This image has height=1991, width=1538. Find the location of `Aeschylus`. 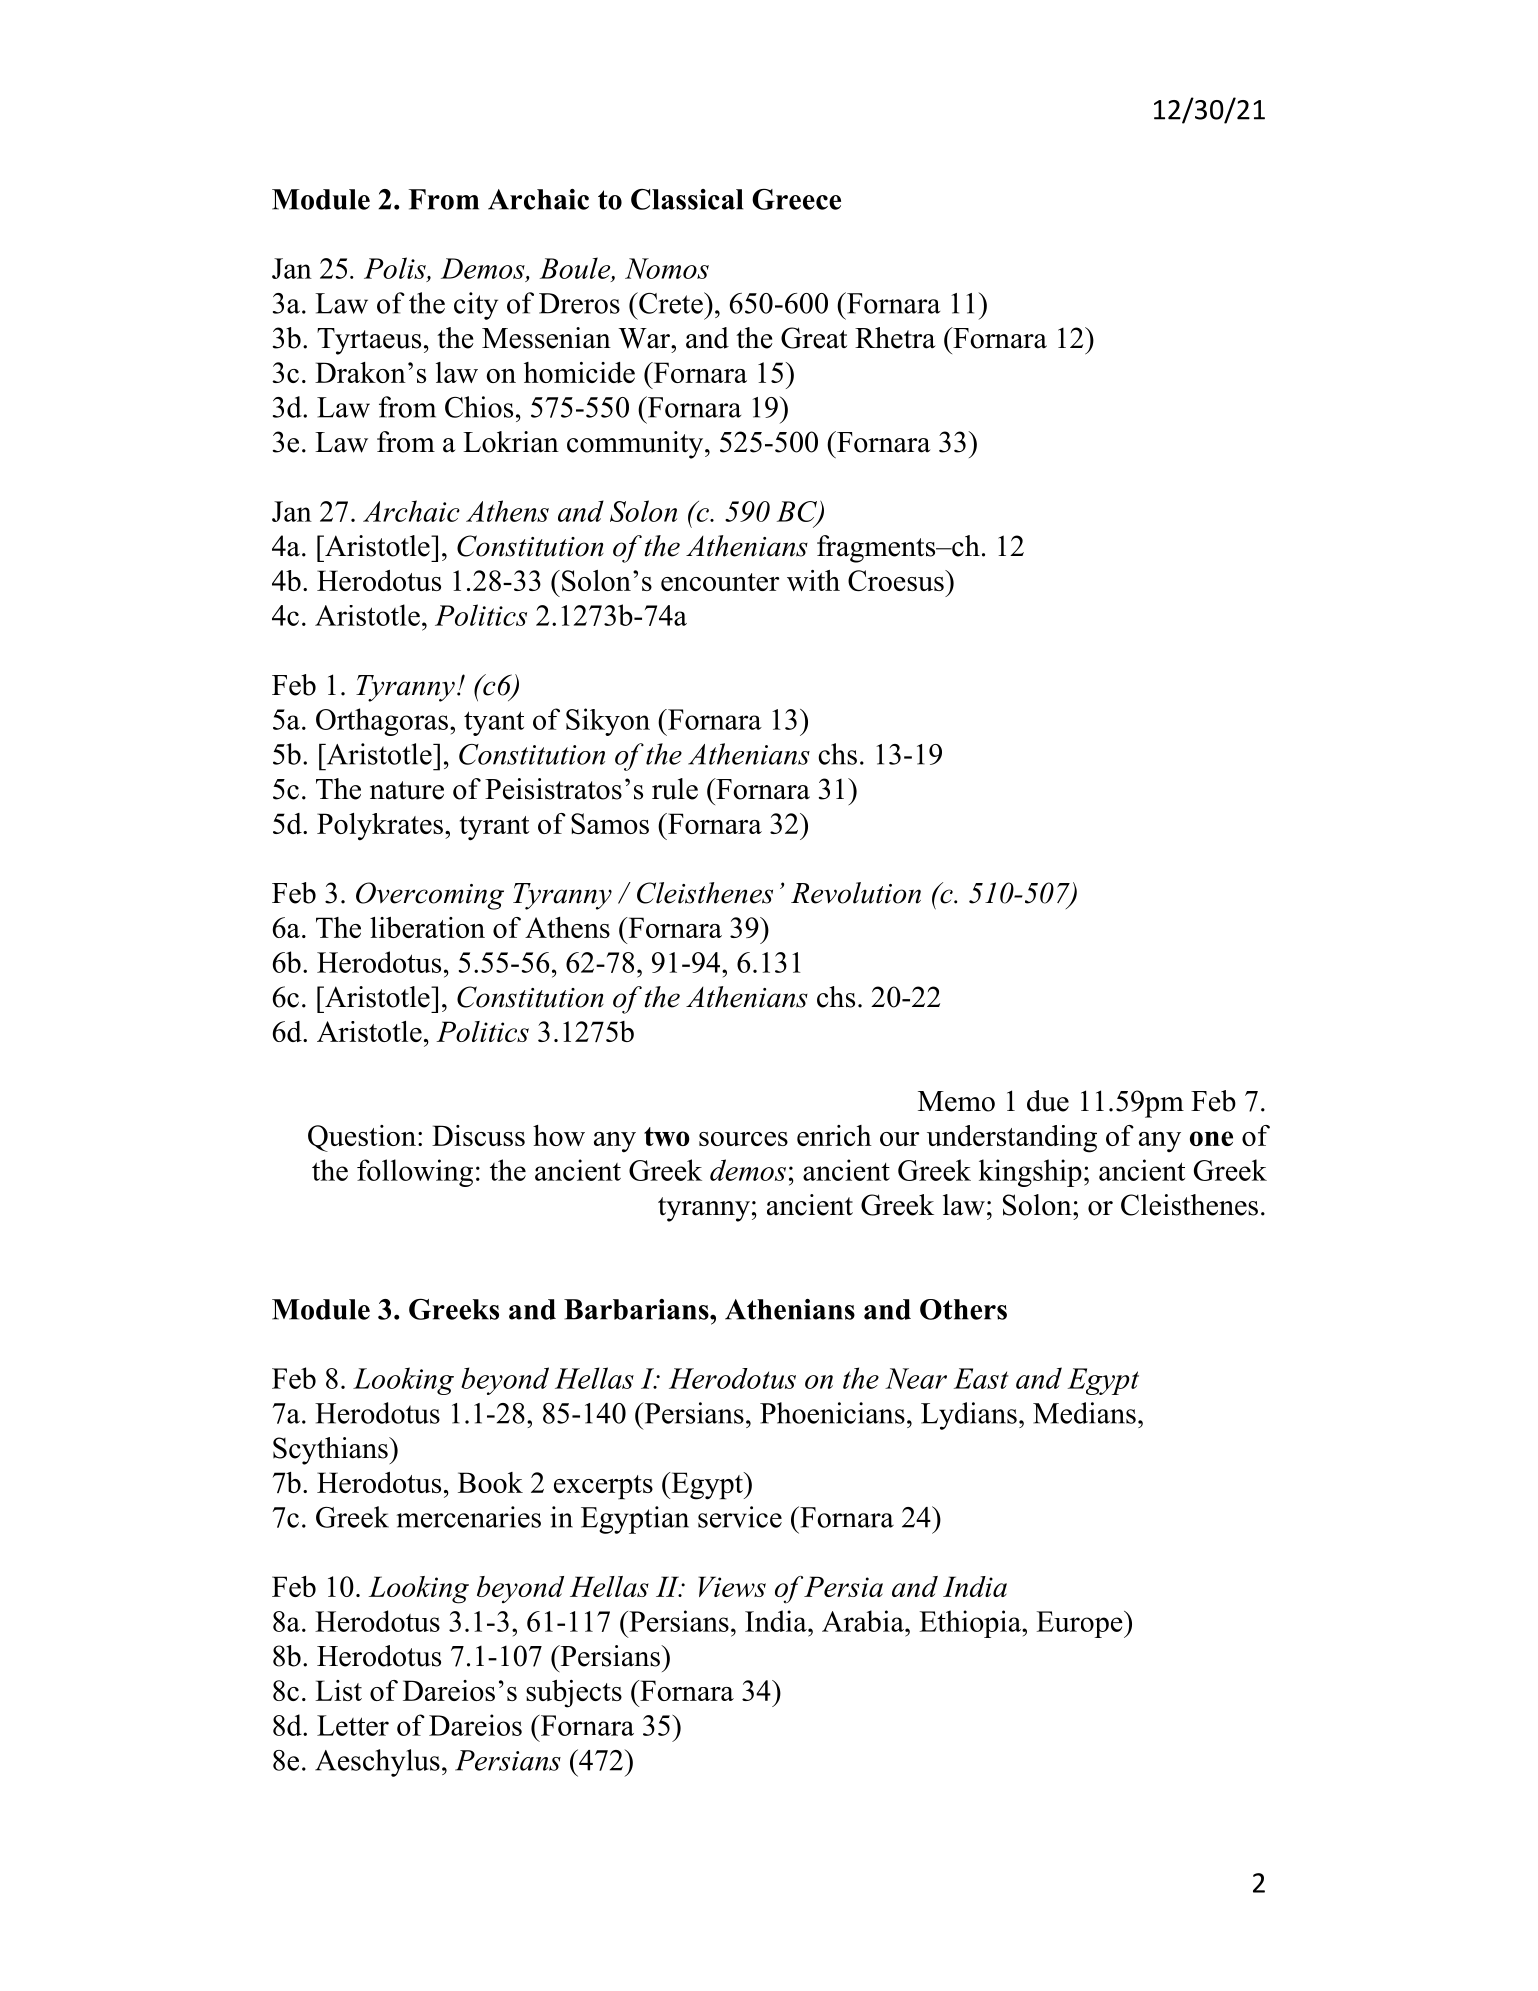

Aeschylus is located at coordinates (377, 1763).
